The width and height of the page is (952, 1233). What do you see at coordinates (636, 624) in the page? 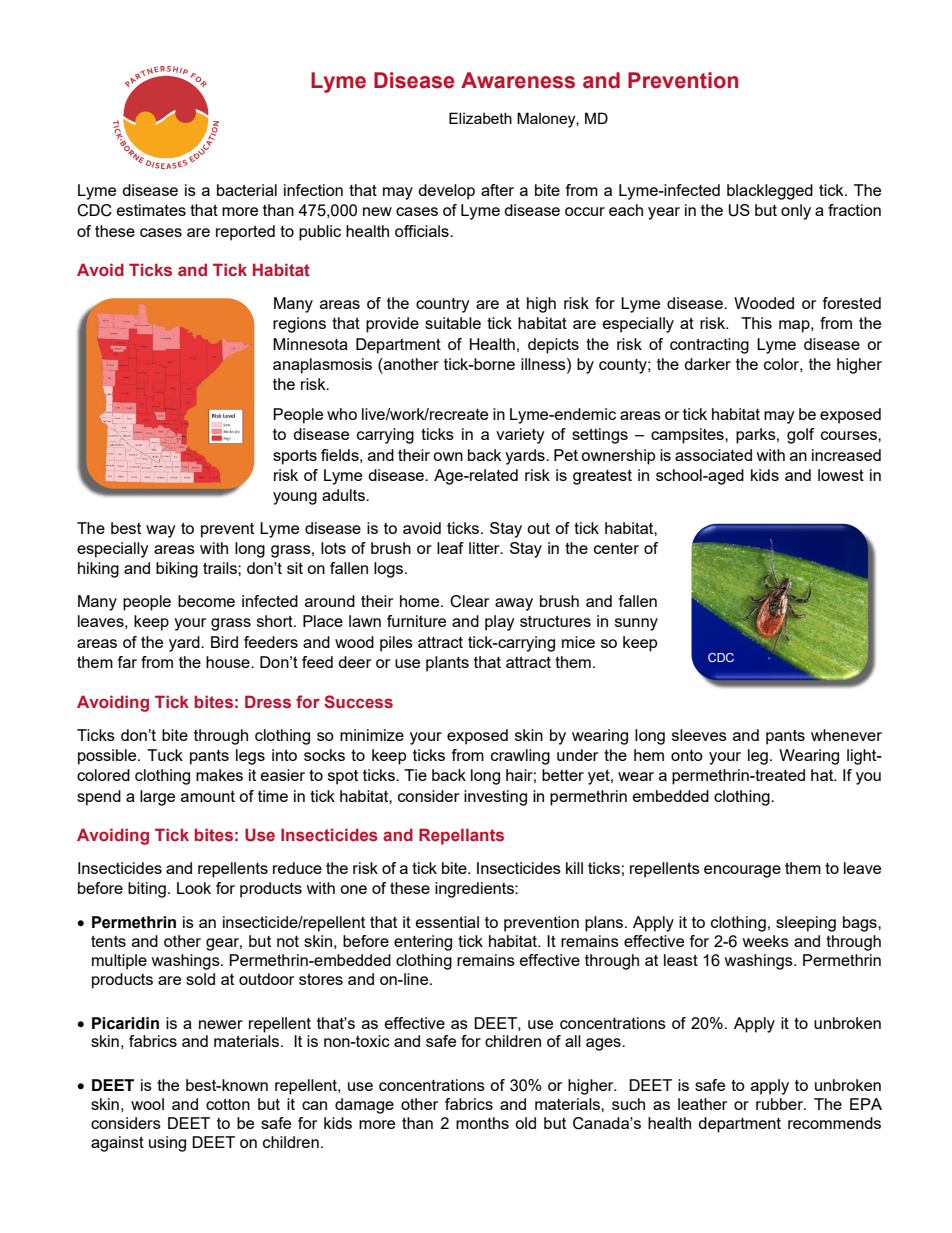
I see `sunny` at bounding box center [636, 624].
